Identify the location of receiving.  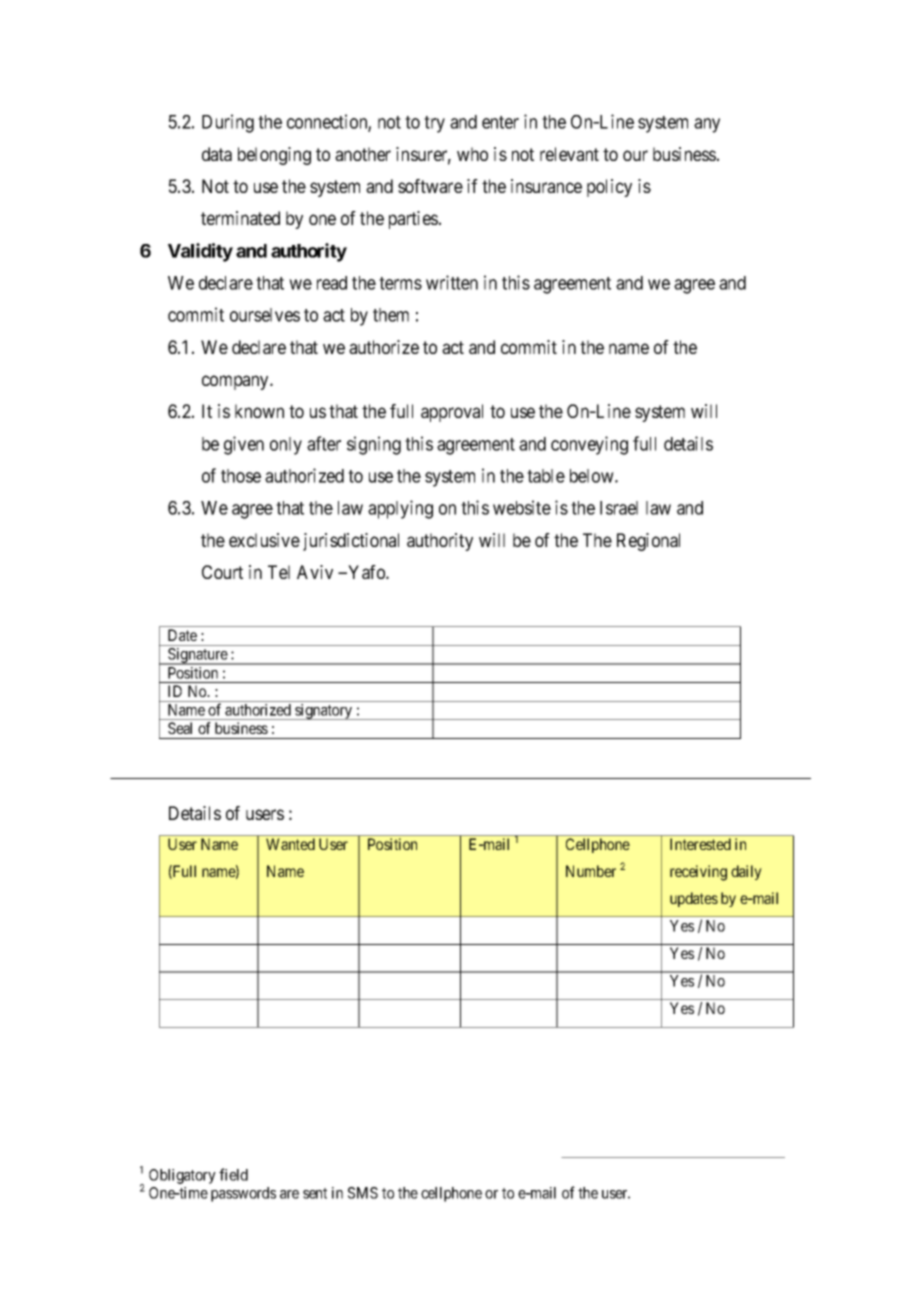
(698, 873).
